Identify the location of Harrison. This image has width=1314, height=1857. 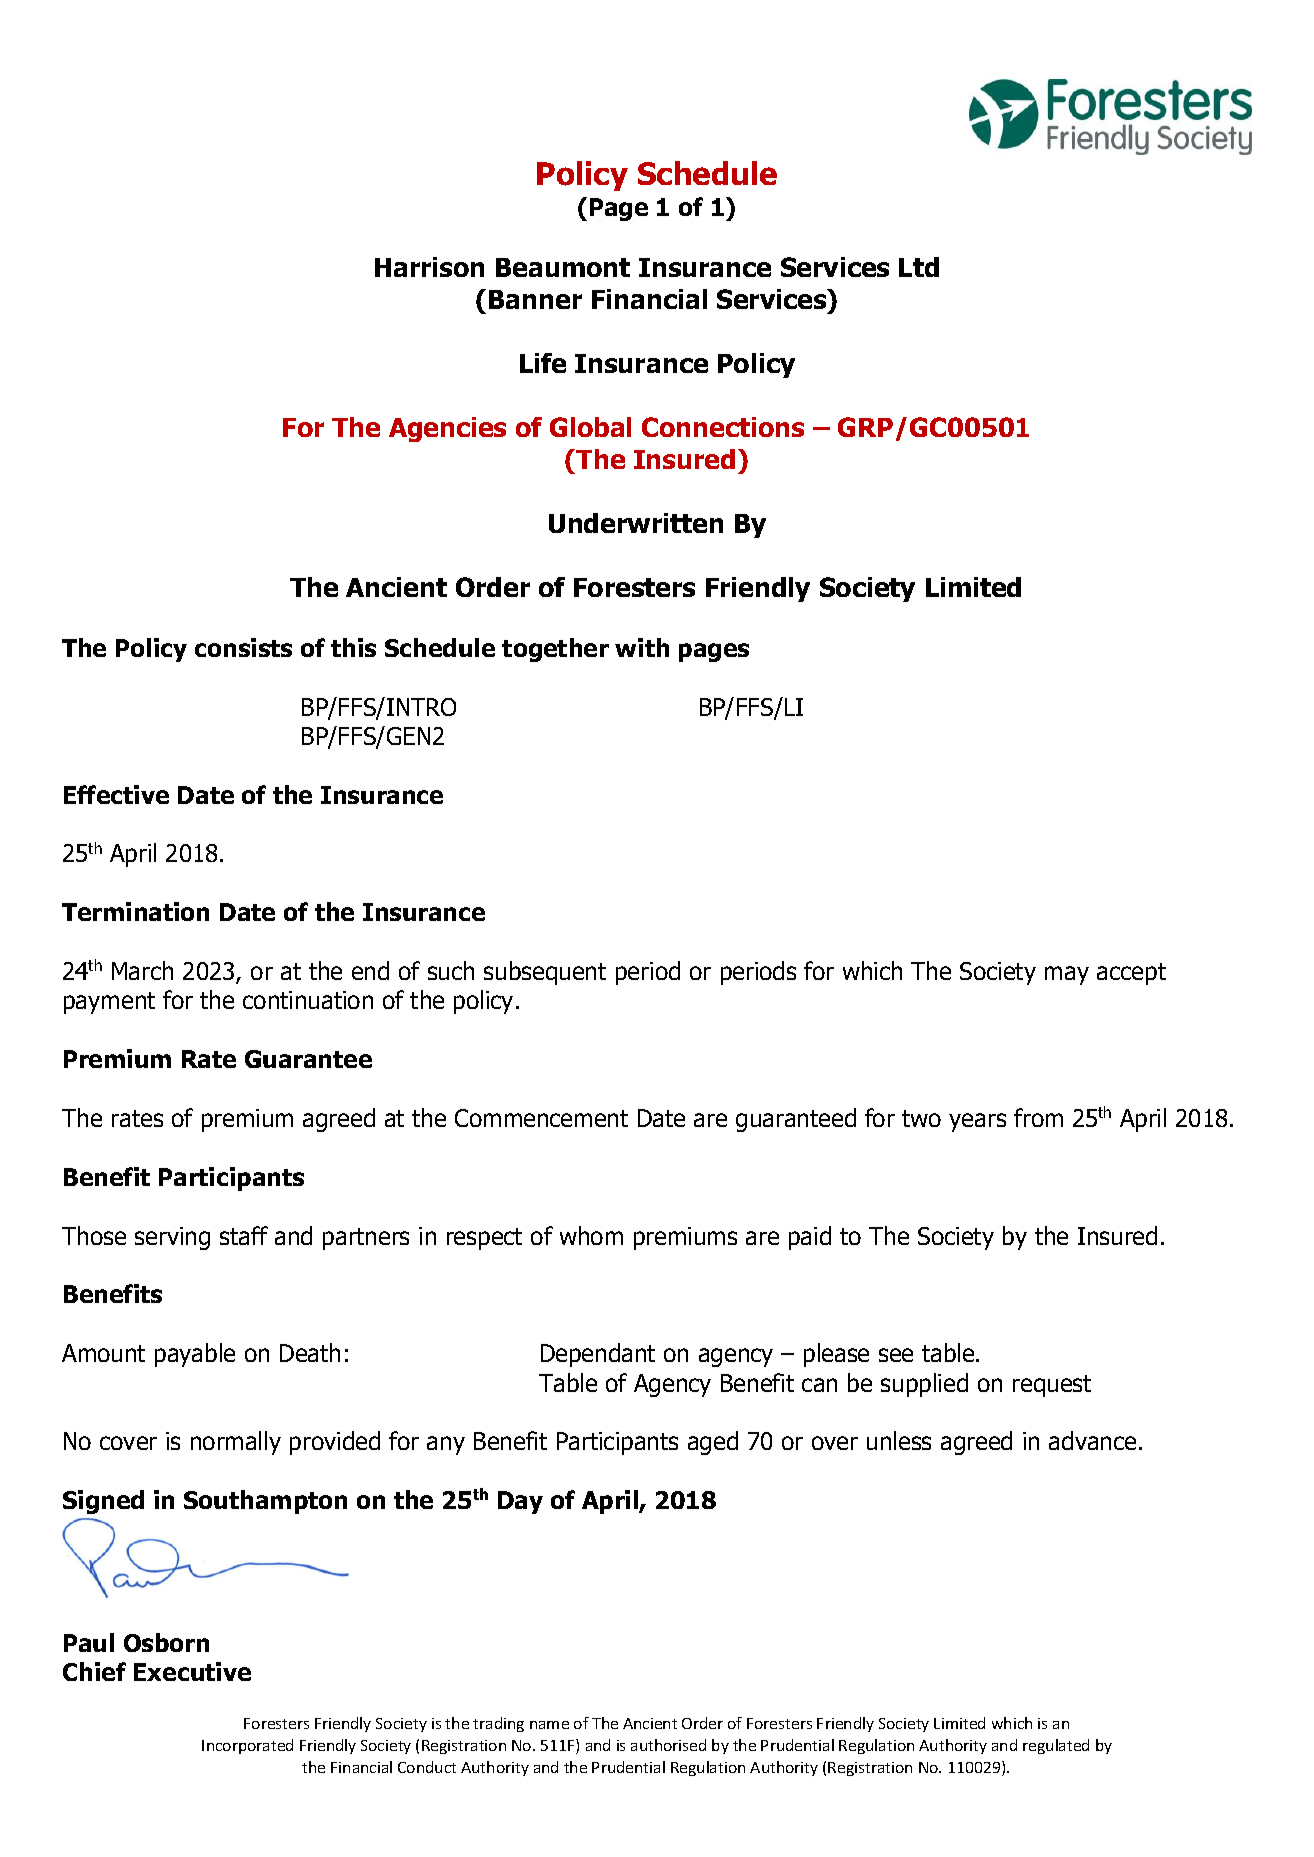
(429, 267).
